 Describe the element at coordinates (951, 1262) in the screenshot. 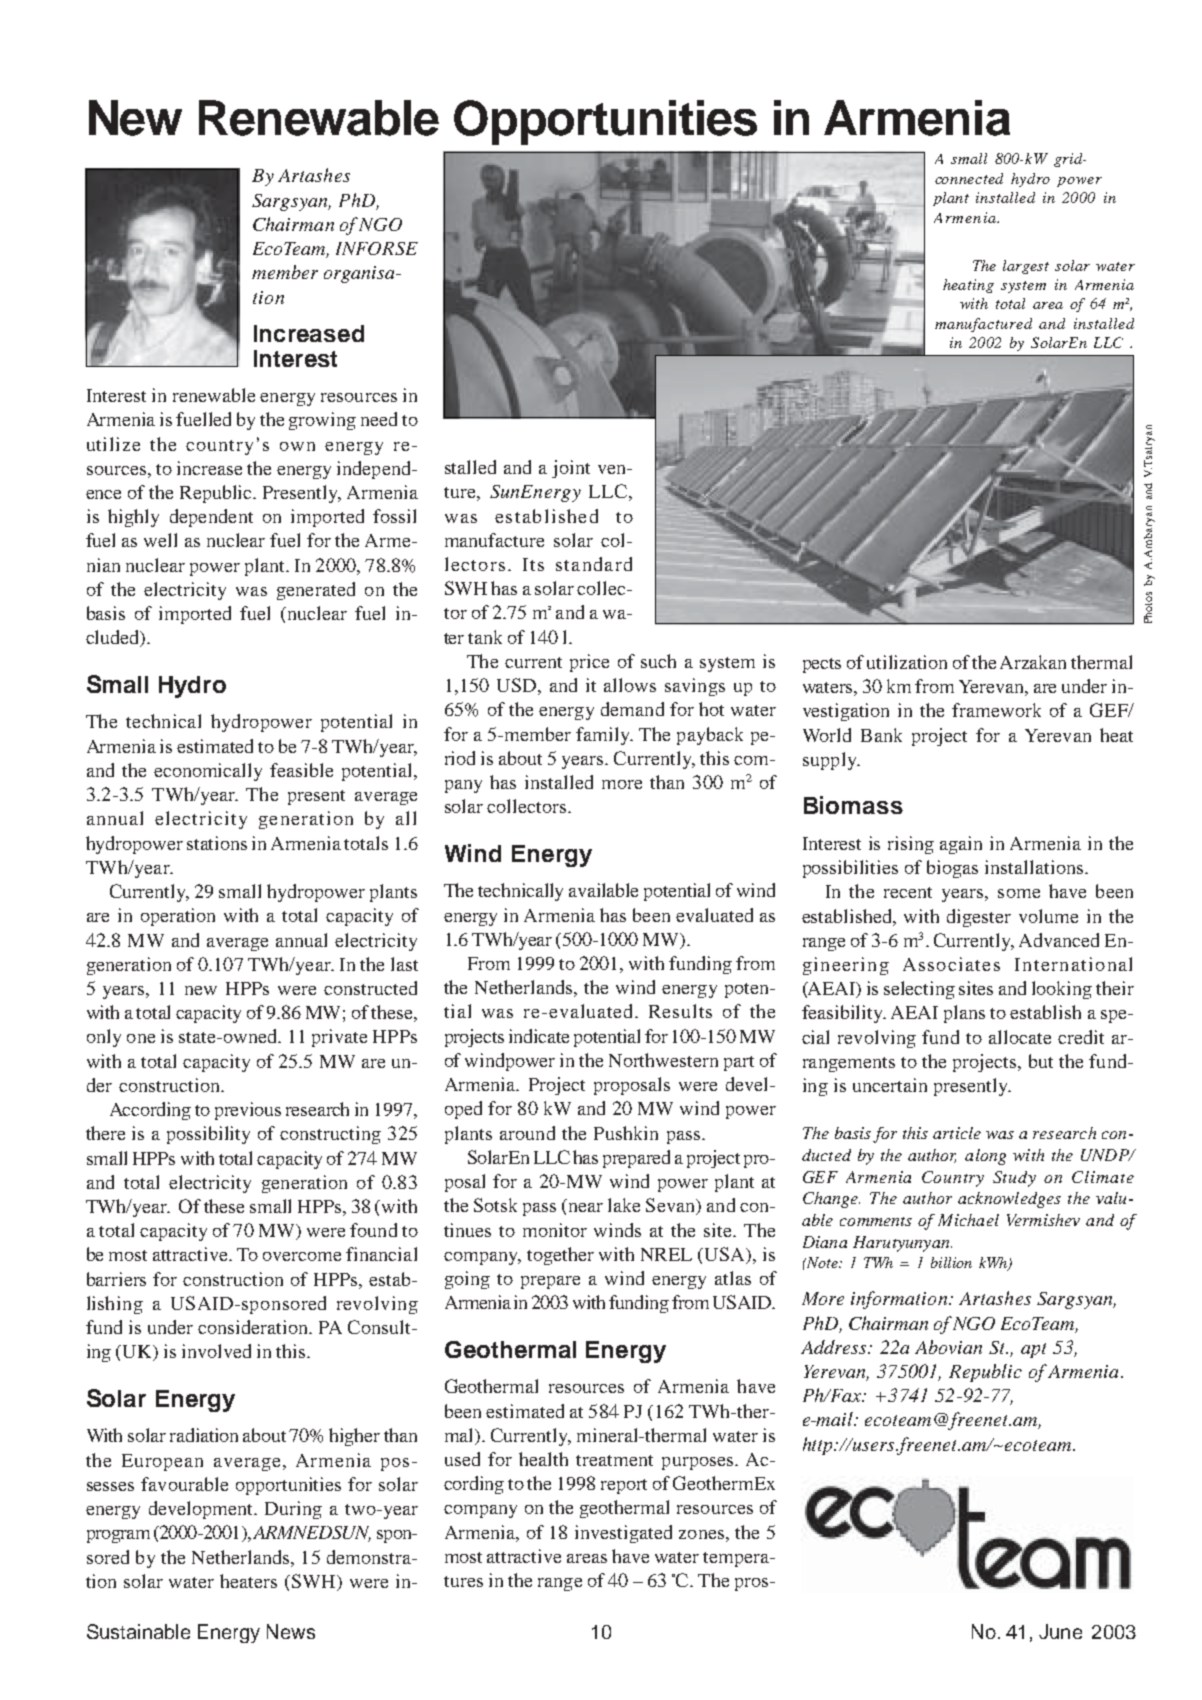

I see `billion` at that location.
